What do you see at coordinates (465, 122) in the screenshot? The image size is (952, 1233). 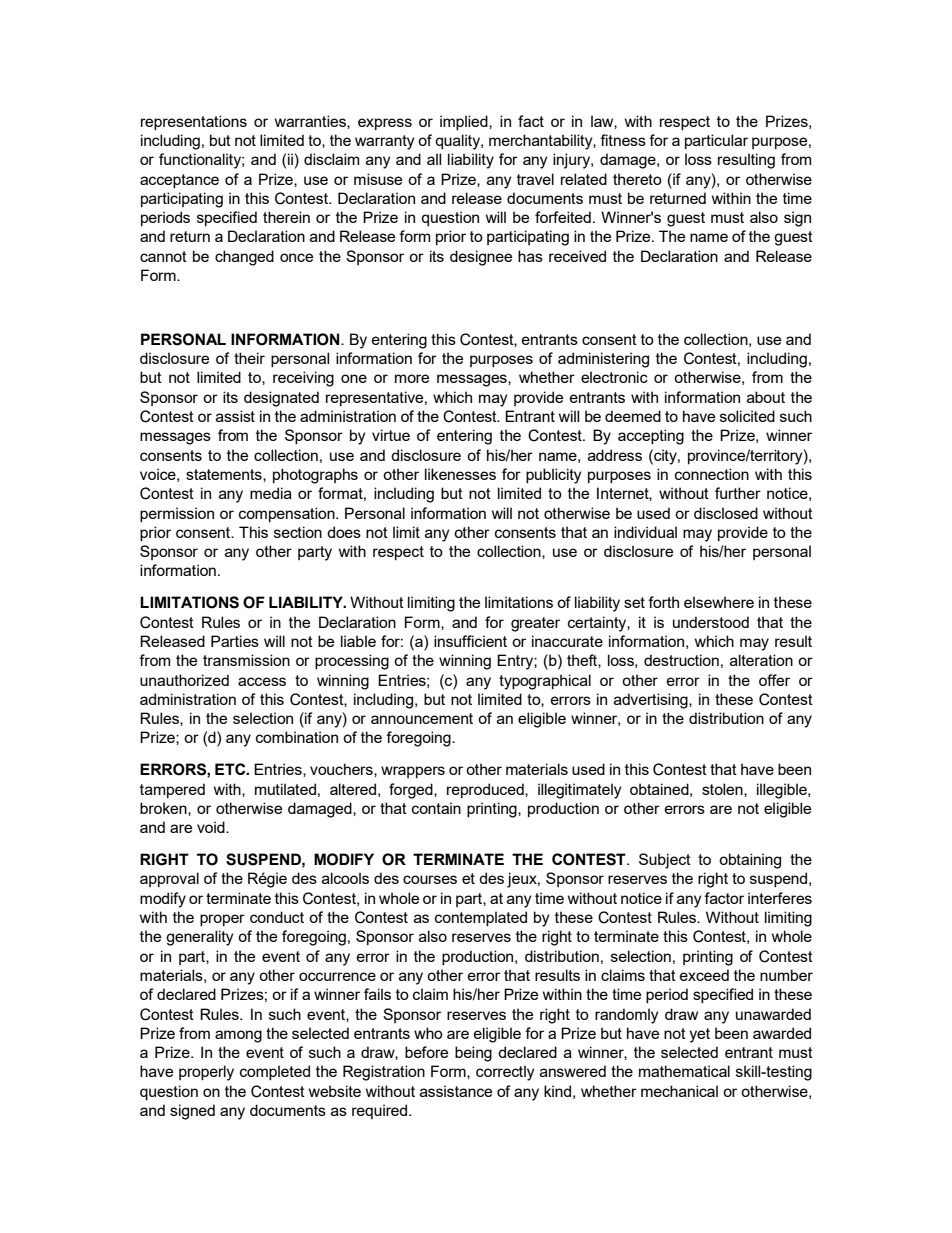 I see `implied` at bounding box center [465, 122].
